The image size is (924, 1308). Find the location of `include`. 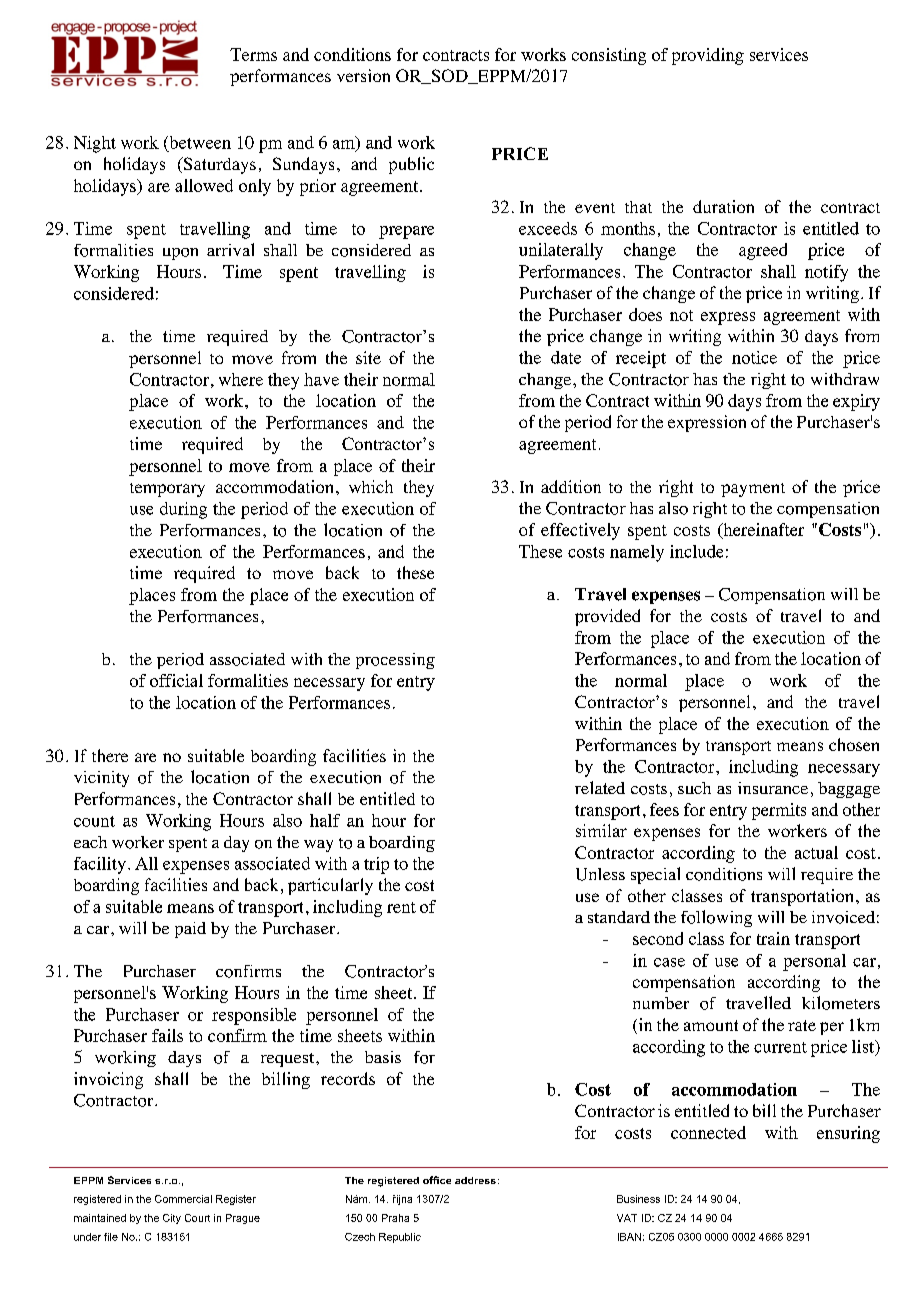

include is located at coordinates (696, 551).
